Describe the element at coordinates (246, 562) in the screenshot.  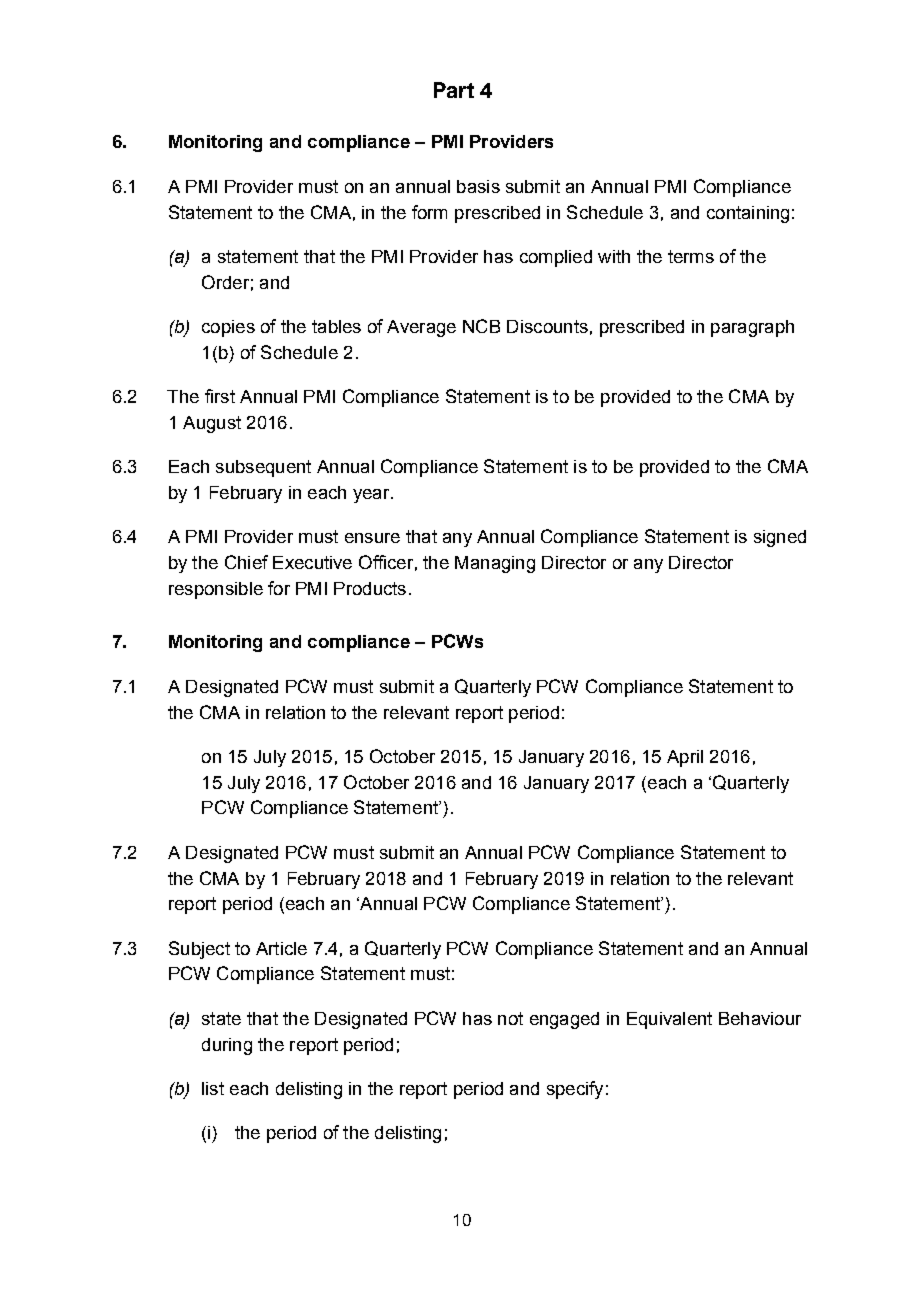
I see `Chief` at that location.
